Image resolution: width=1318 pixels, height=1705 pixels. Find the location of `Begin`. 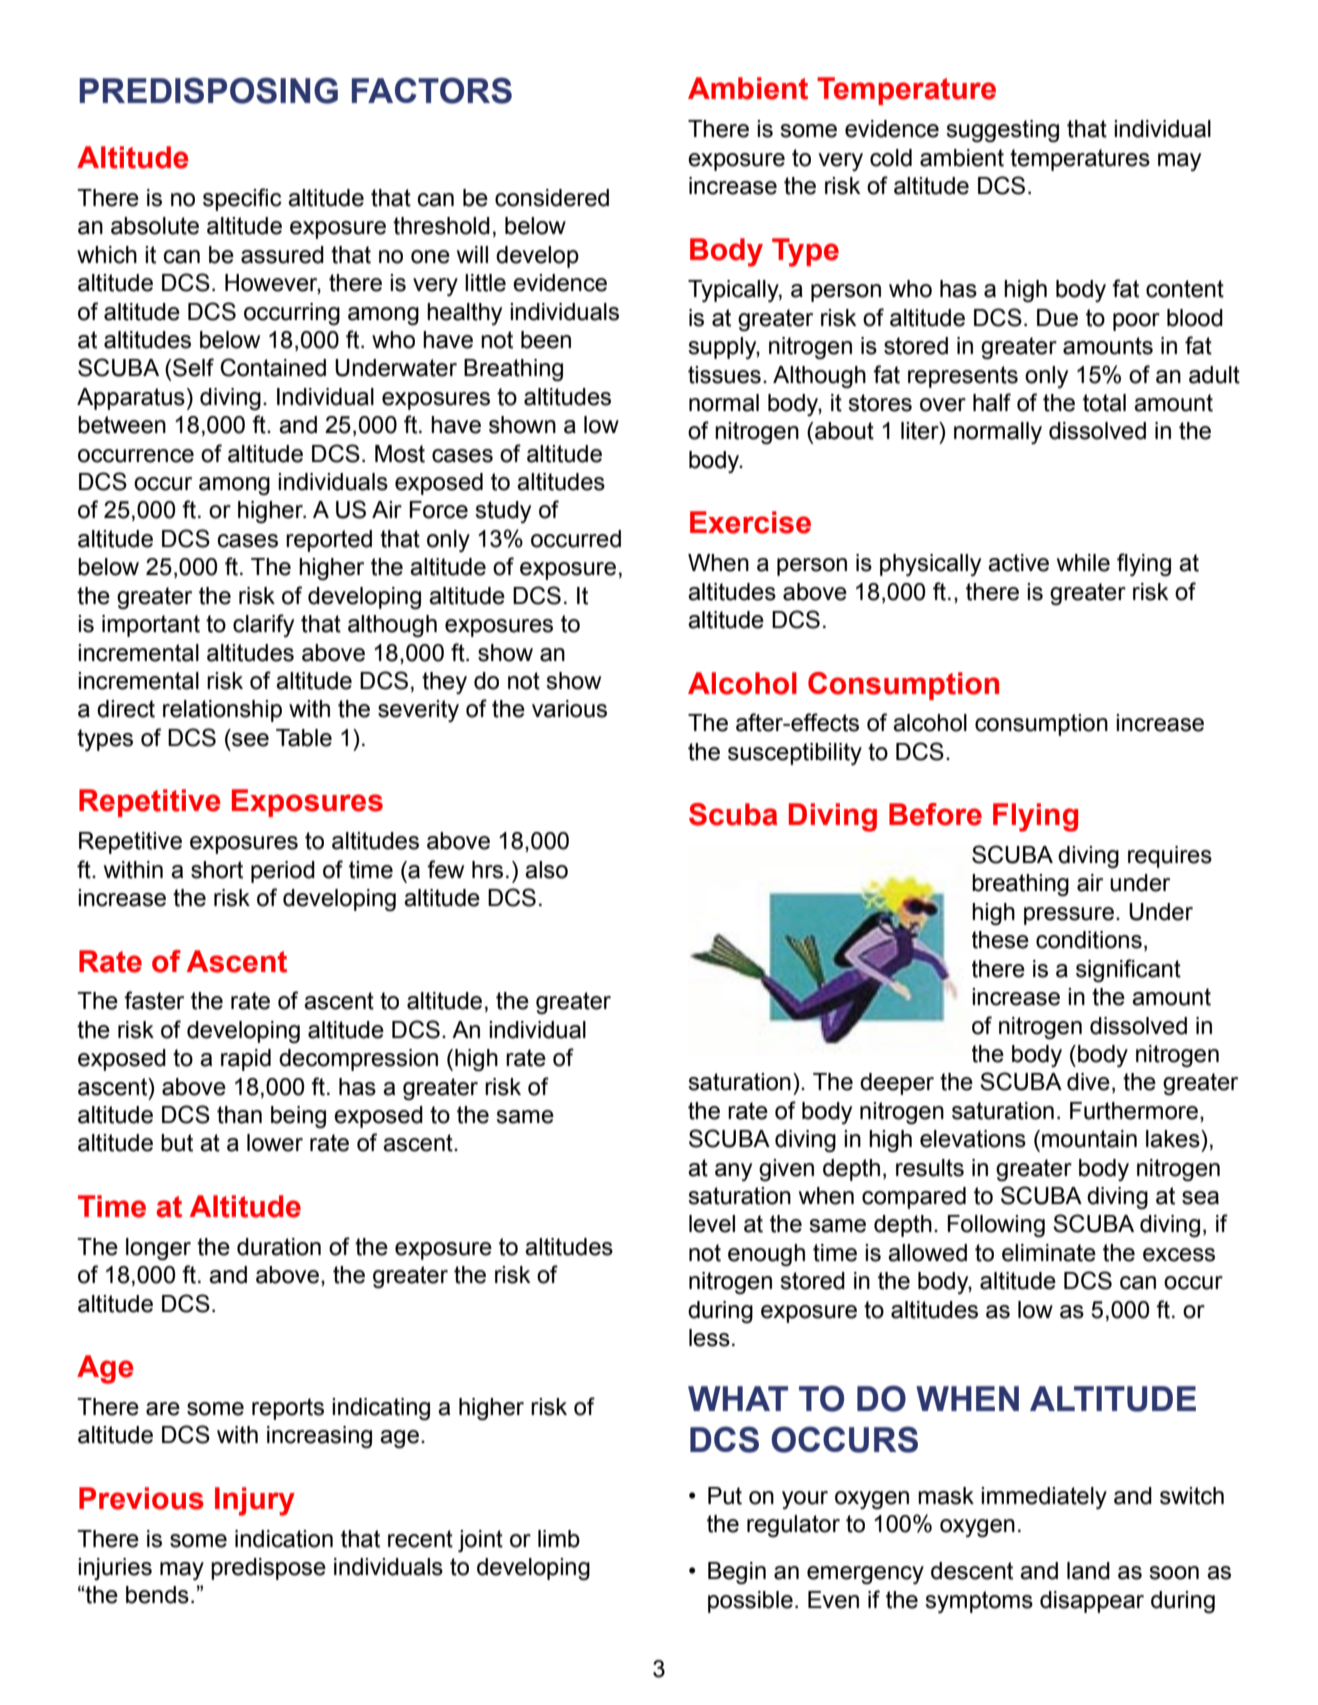

Begin is located at coordinates (737, 1573).
